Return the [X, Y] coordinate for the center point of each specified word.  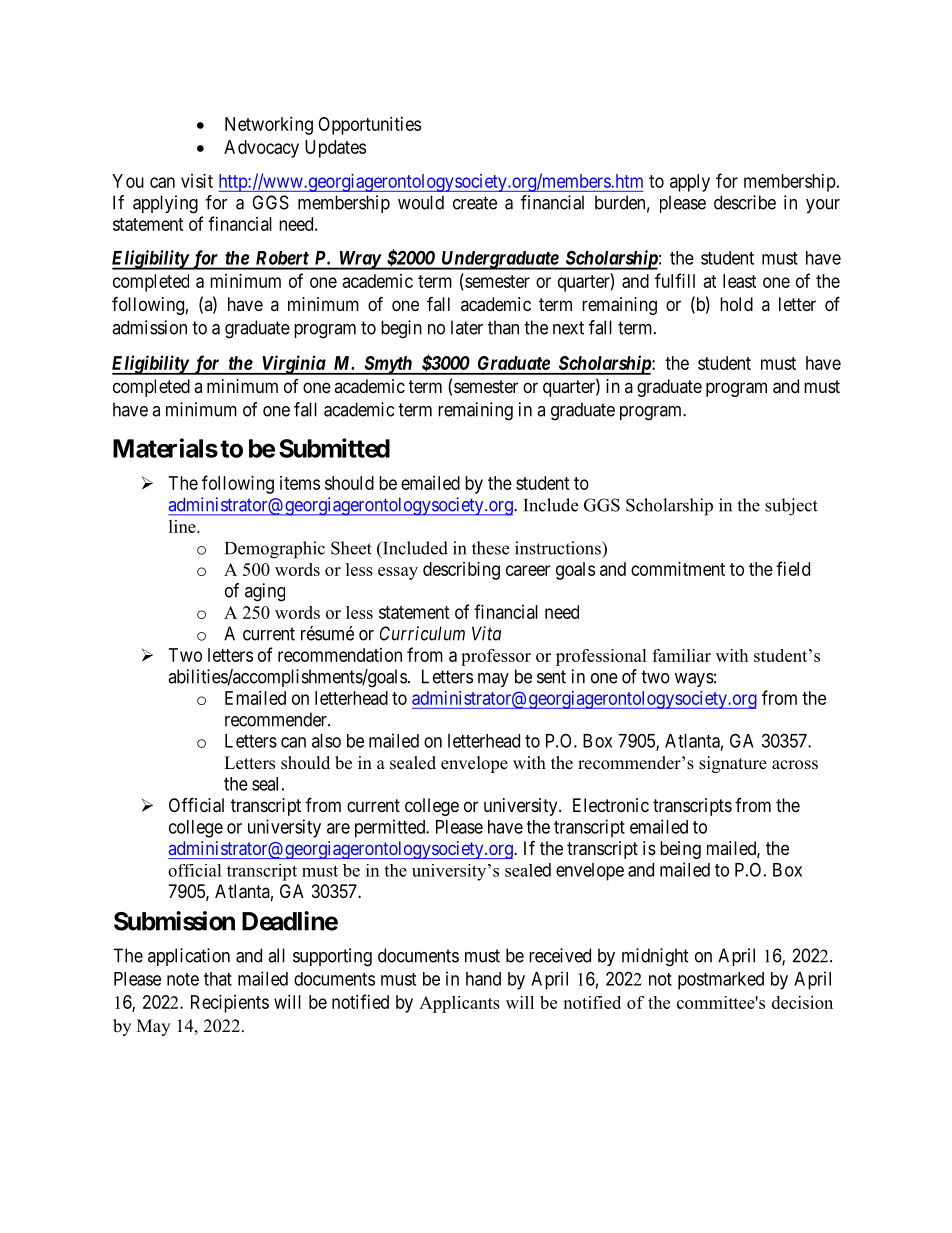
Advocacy [261, 149]
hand [483, 979]
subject [791, 507]
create [475, 203]
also [326, 741]
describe [745, 202]
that [218, 979]
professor [496, 657]
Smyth [388, 365]
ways [694, 680]
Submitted [334, 448]
